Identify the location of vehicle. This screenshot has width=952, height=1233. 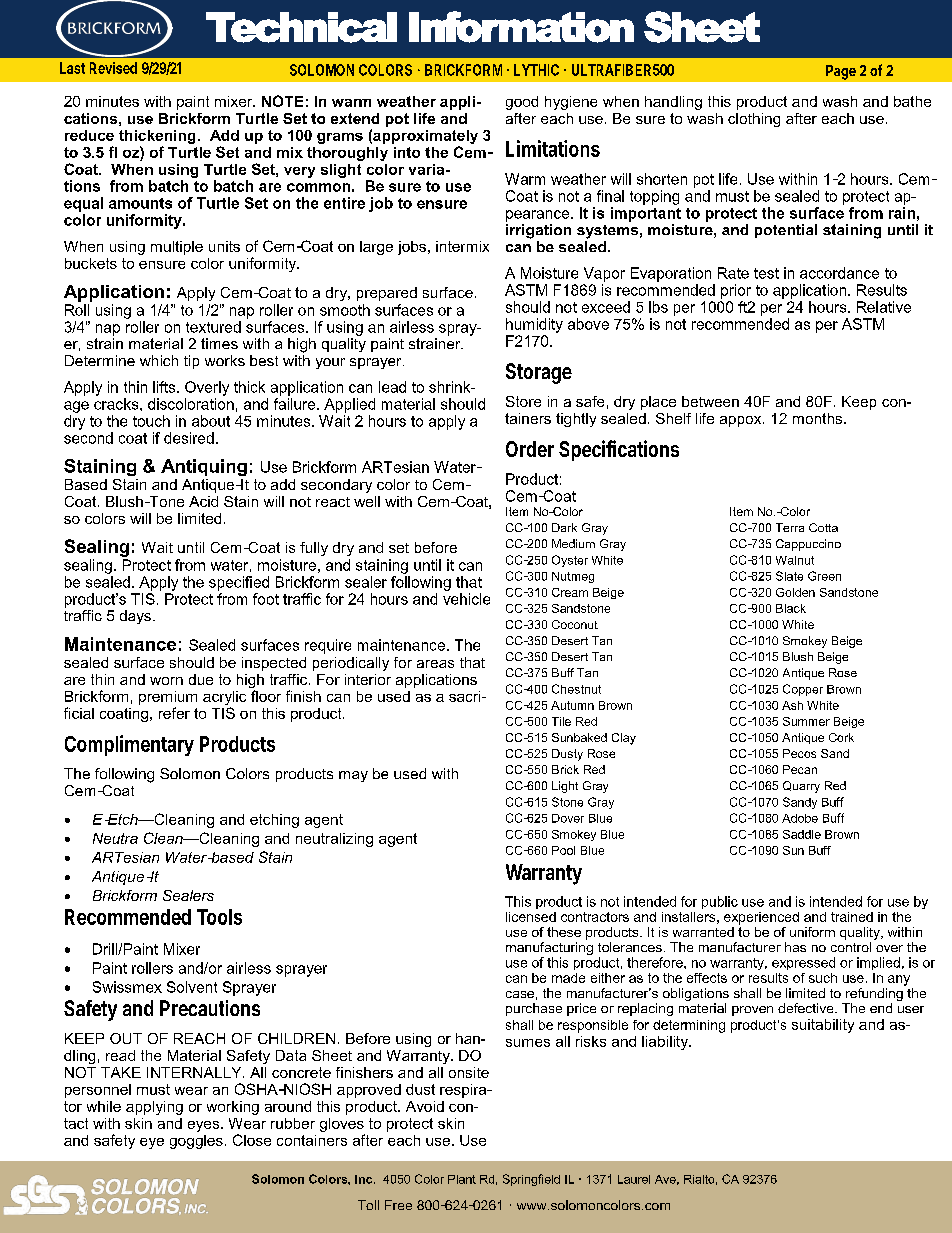
(466, 599).
